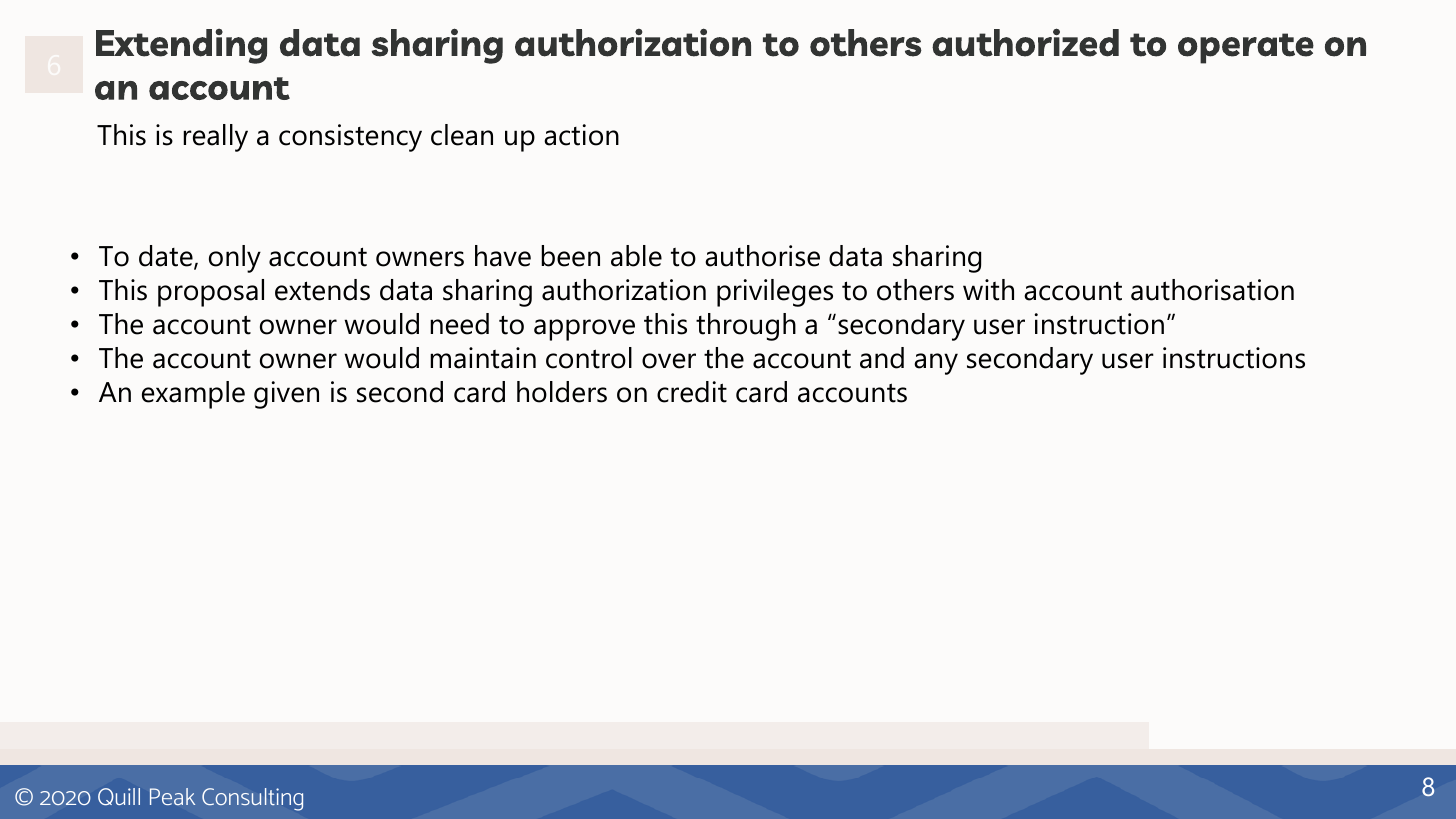 The image size is (1456, 819). Describe the element at coordinates (988, 290) in the screenshot. I see `with` at that location.
